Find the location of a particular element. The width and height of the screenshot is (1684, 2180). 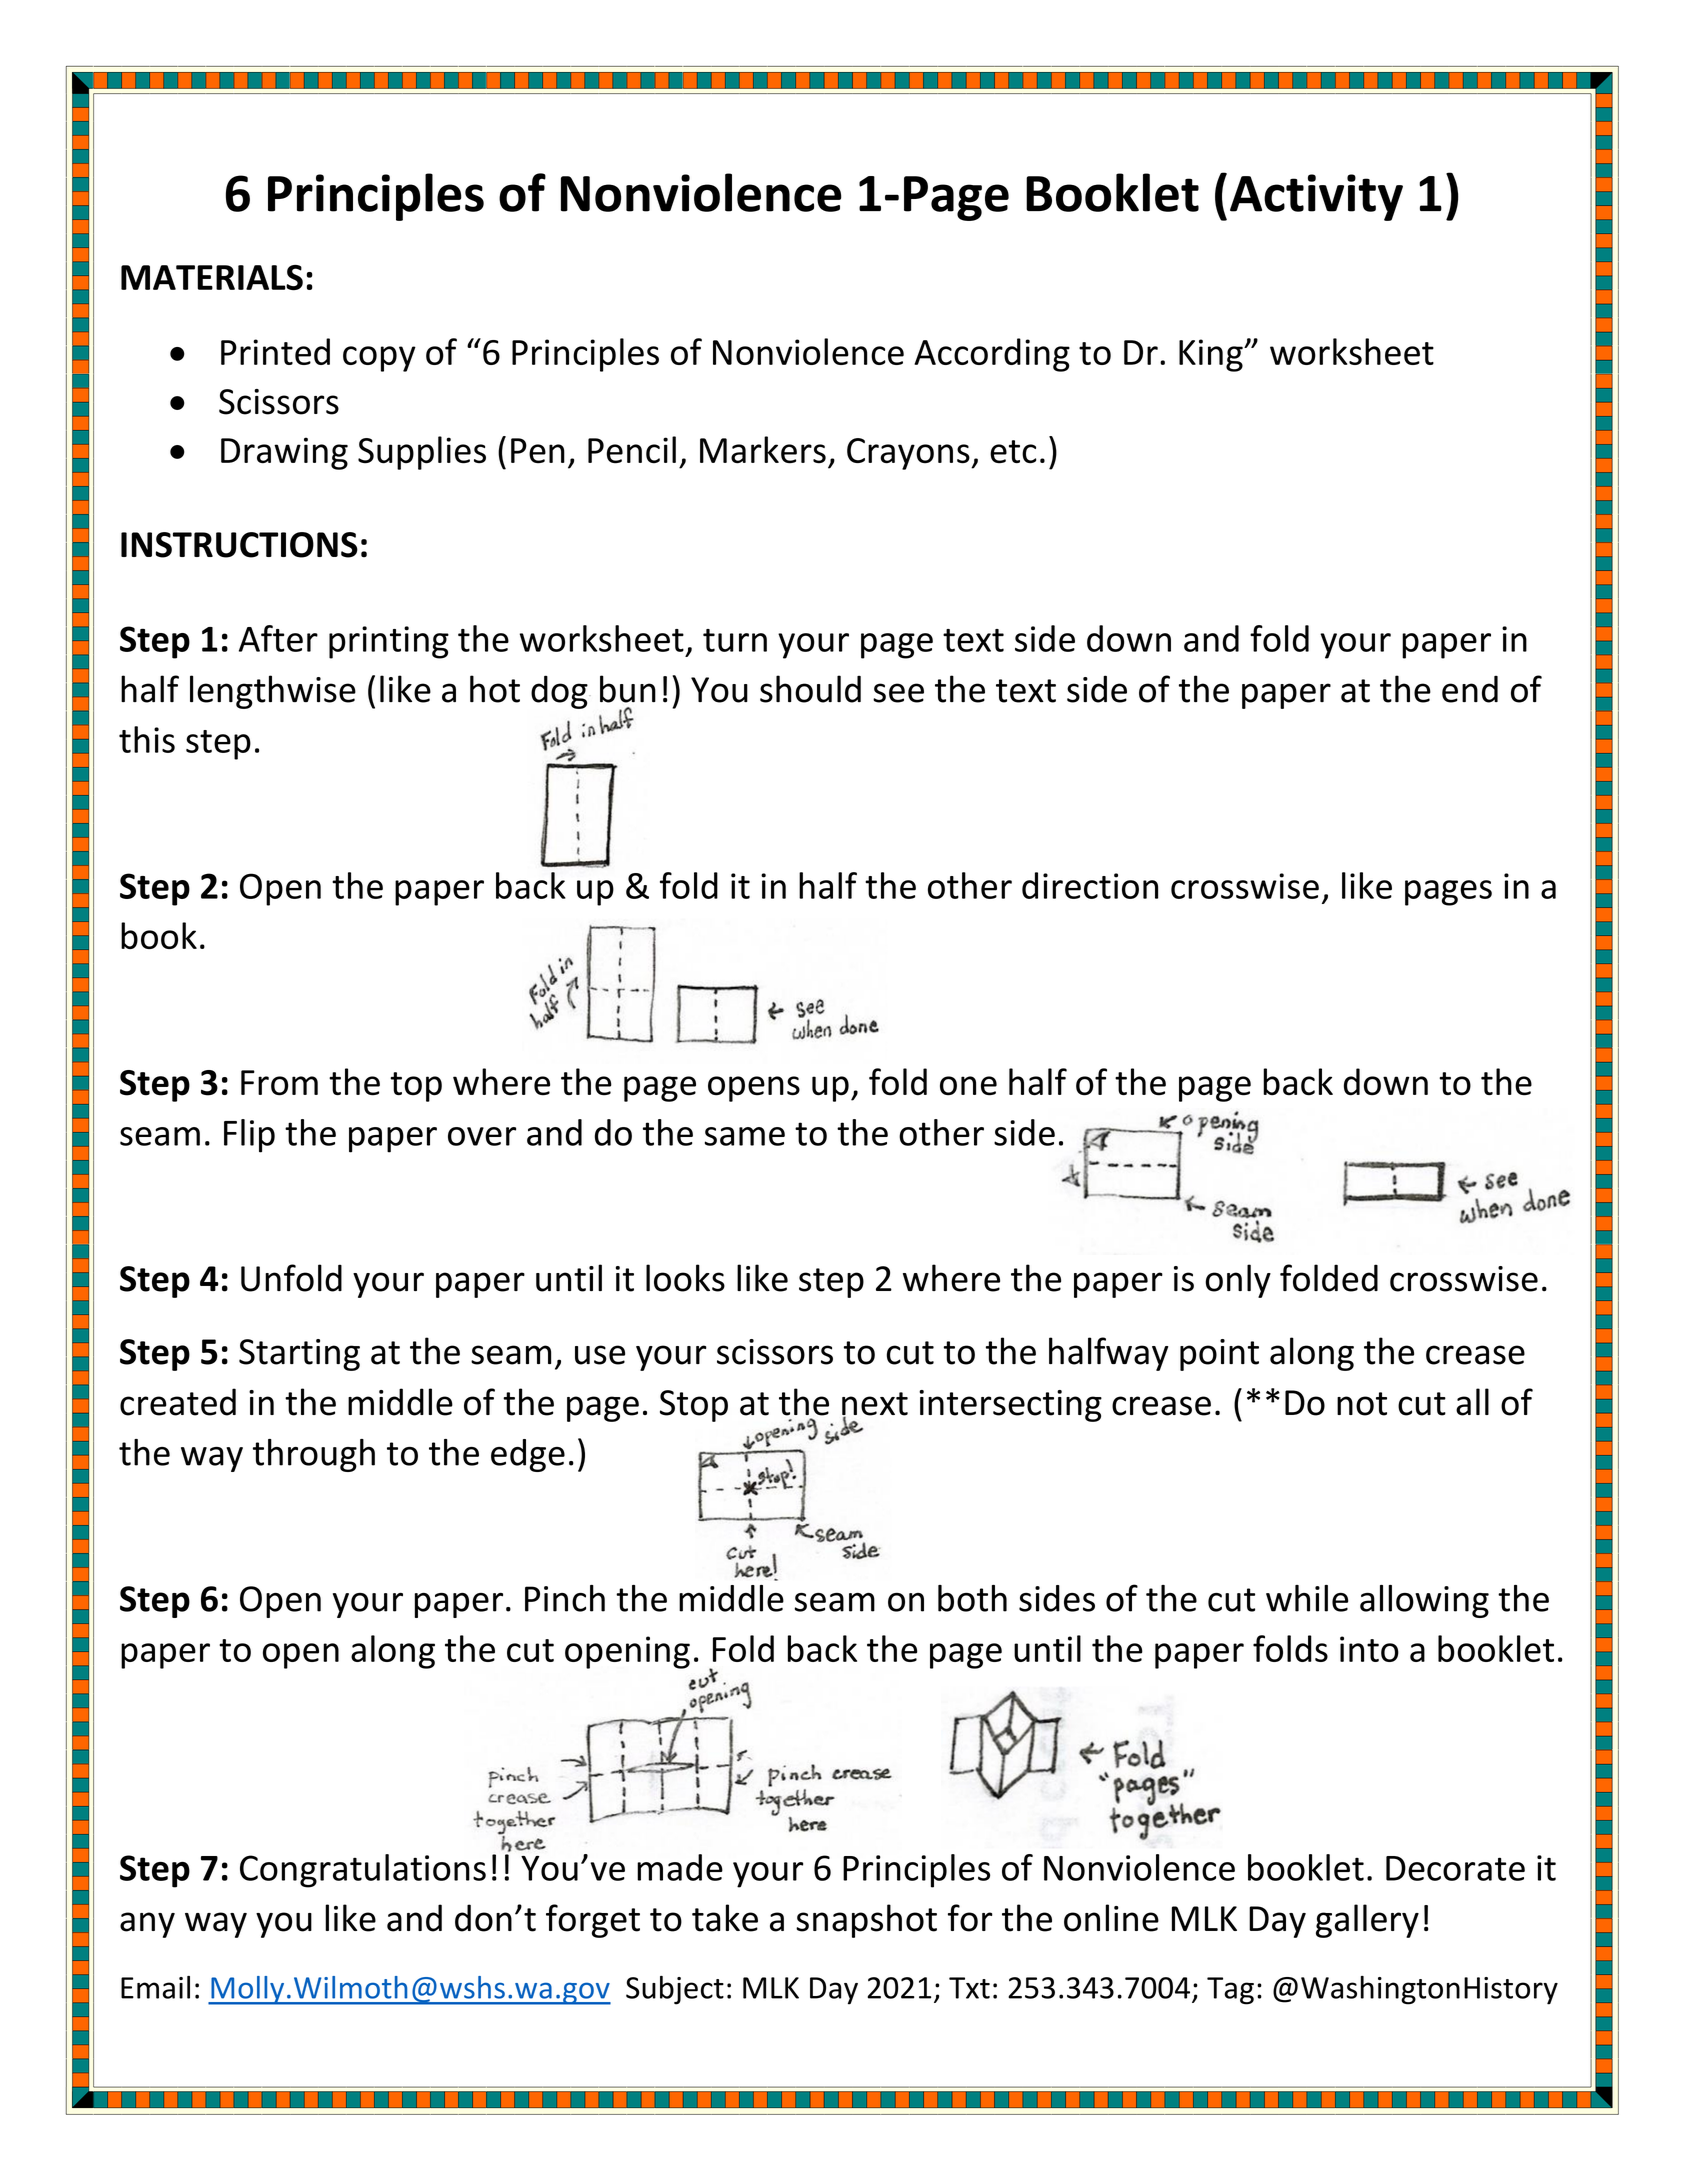

snapshot is located at coordinates (866, 1921).
